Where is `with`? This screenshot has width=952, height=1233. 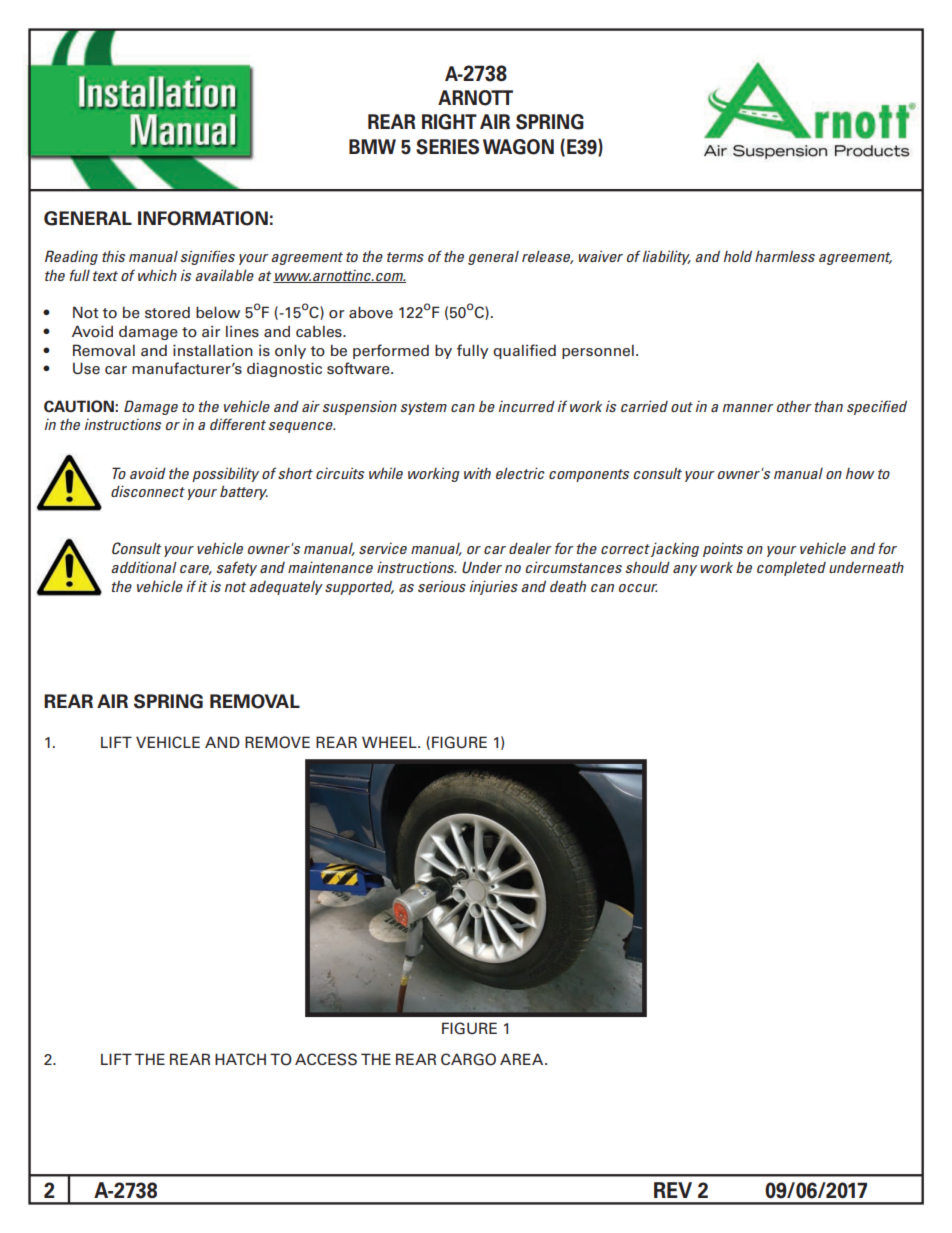
with is located at coordinates (477, 473).
